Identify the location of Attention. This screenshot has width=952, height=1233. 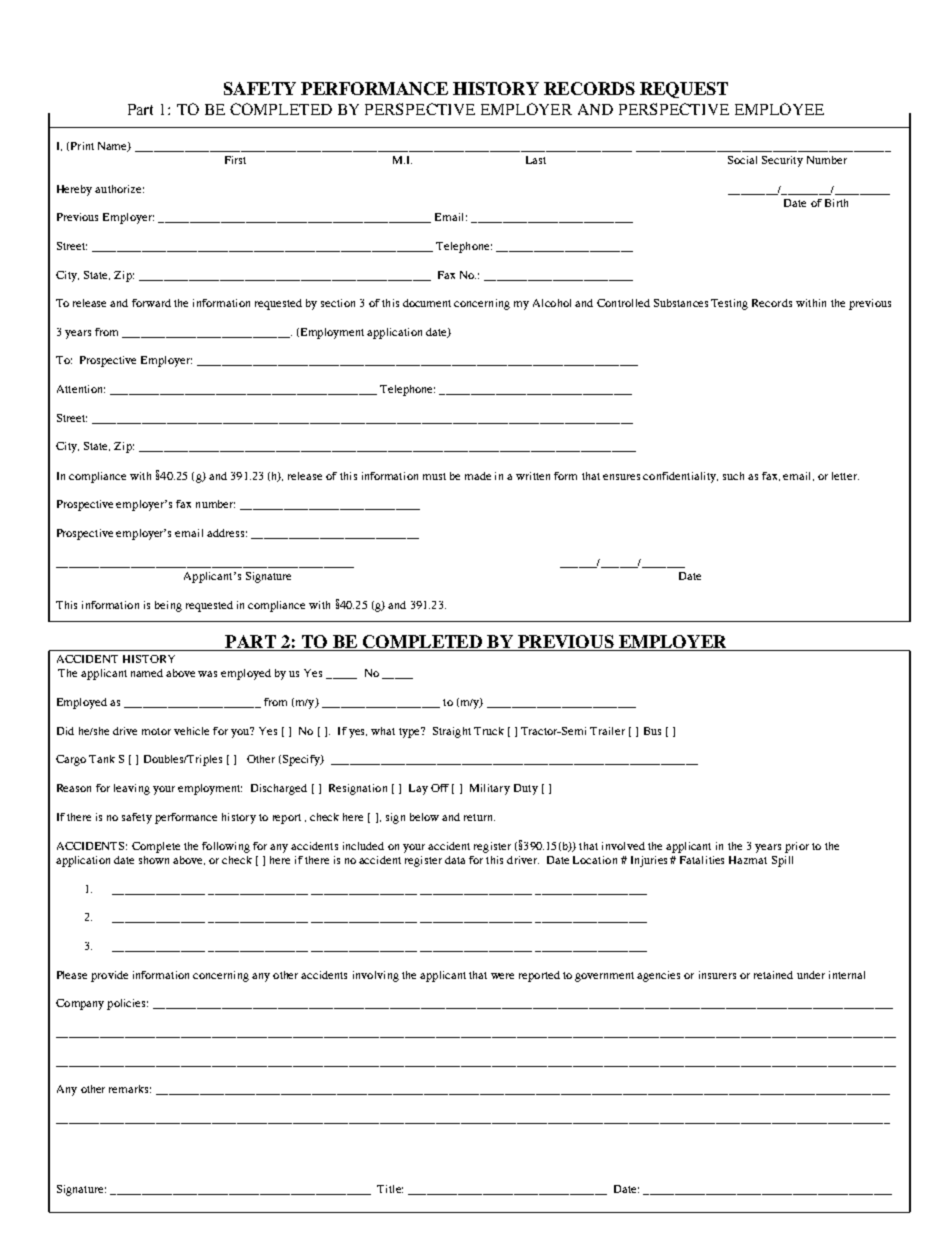
(81, 389).
